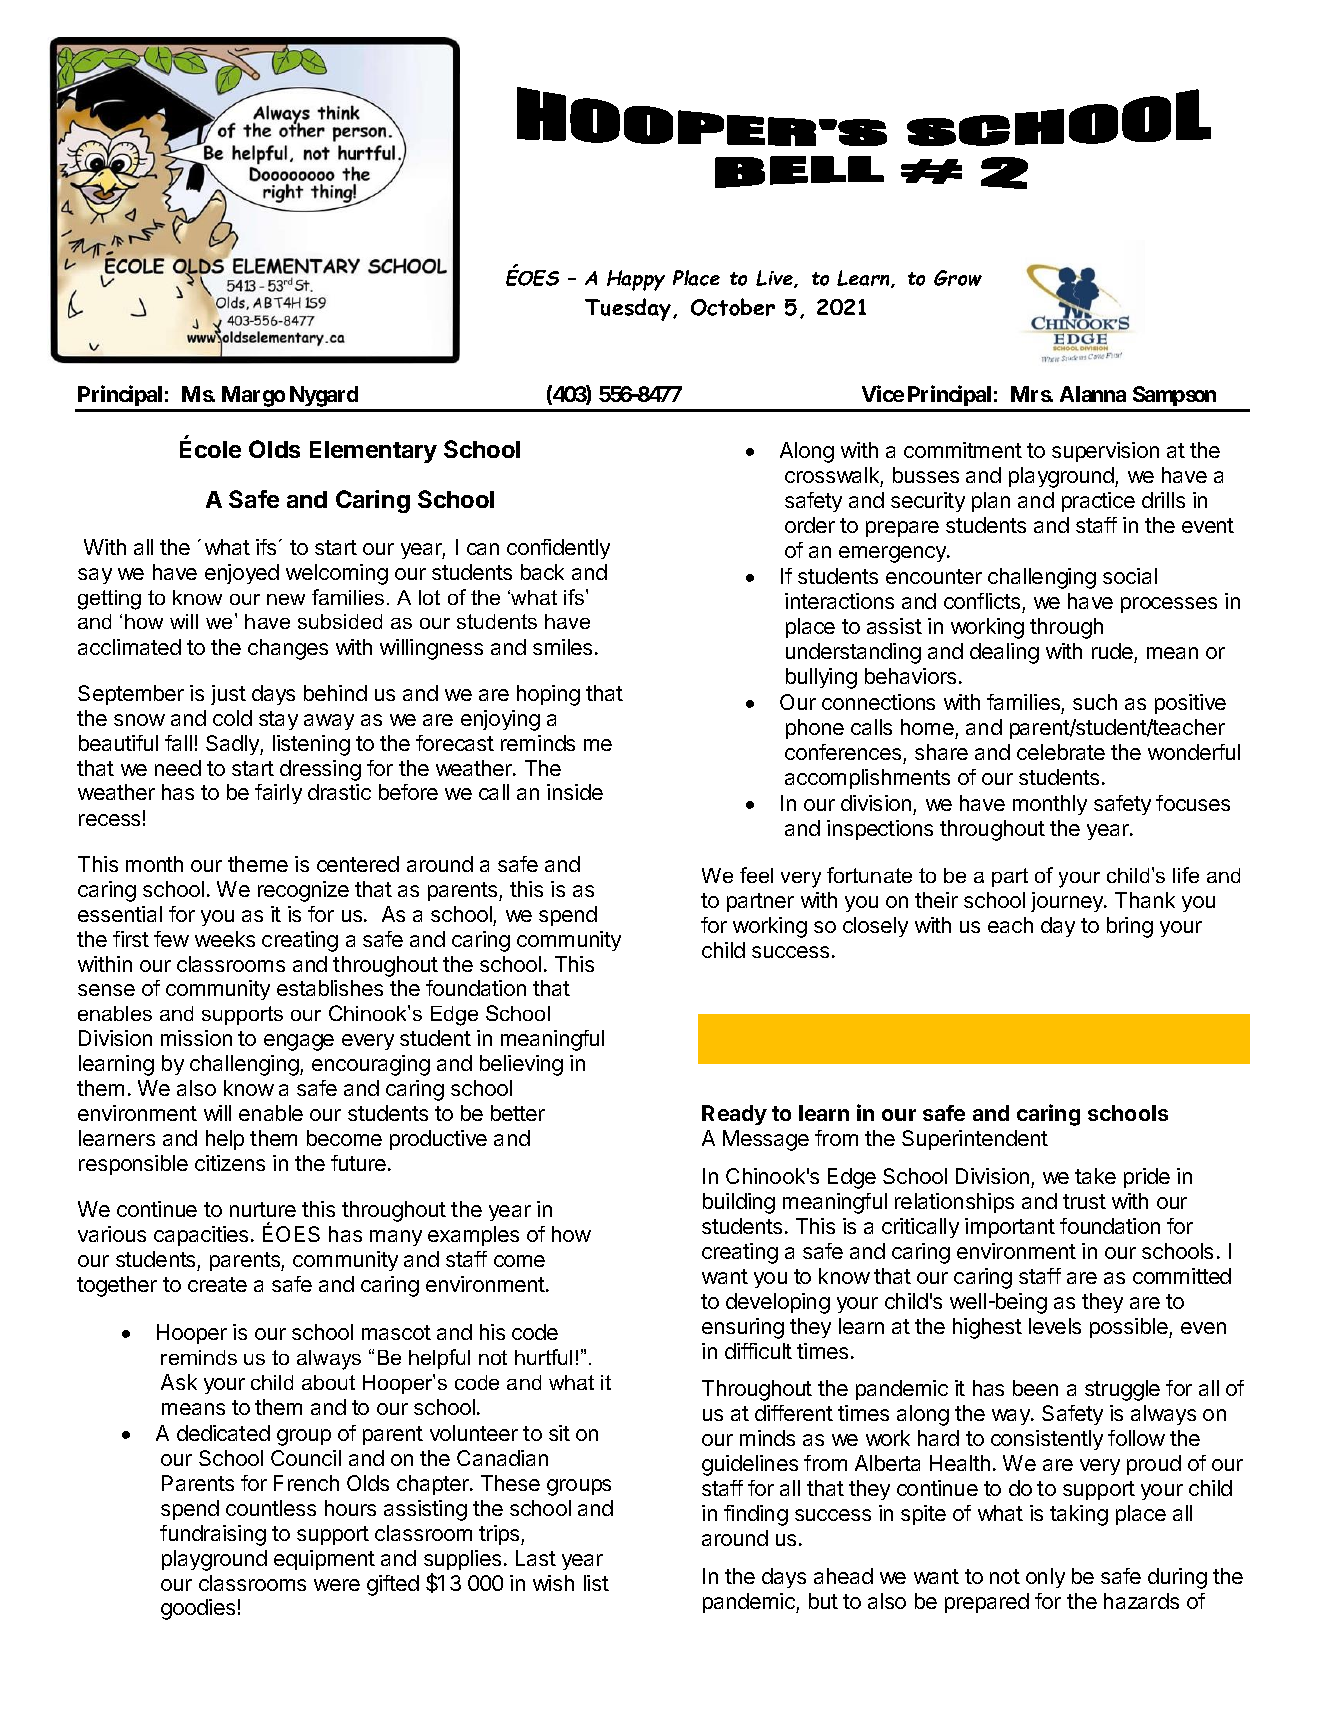 The image size is (1325, 1715). Describe the element at coordinates (1061, 752) in the image. I see `celebrate` at that location.
